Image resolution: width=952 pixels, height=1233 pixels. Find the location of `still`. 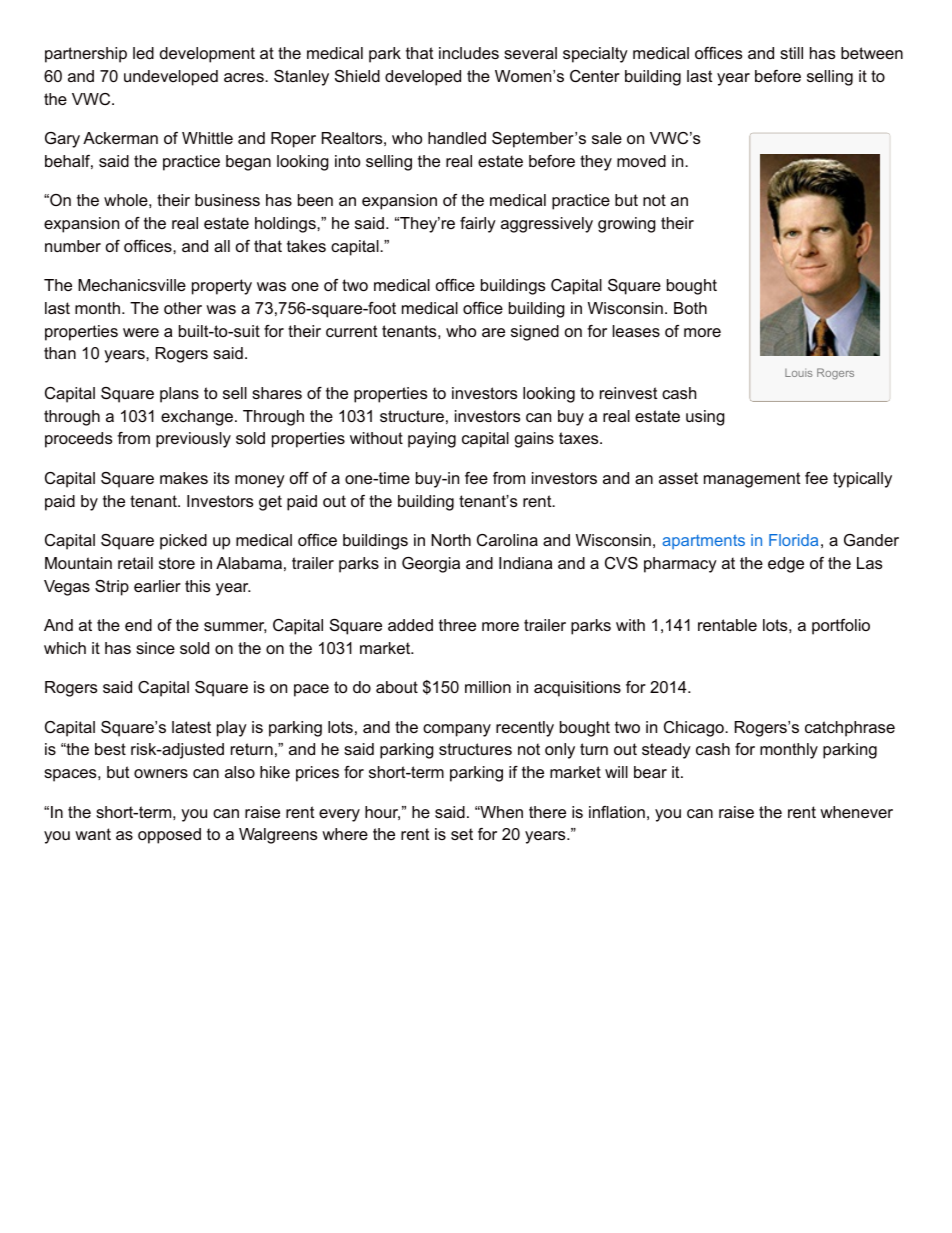

still is located at coordinates (791, 53).
